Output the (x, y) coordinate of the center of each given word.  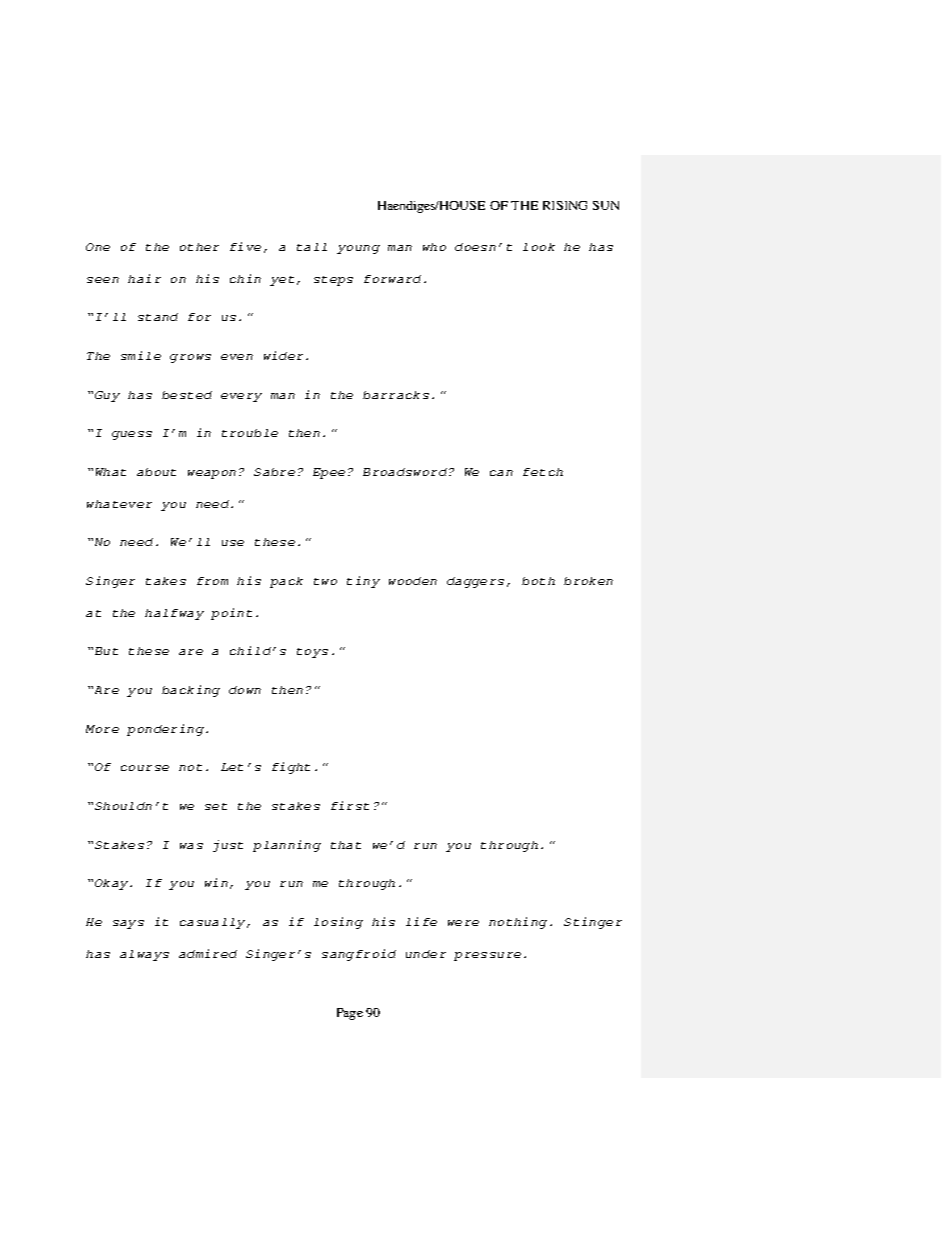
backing (191, 691)
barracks (396, 395)
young (358, 249)
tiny (363, 582)
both (538, 581)
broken (588, 581)
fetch (543, 472)
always (144, 955)
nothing (518, 923)
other (199, 247)
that (346, 845)
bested (187, 395)
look (539, 247)
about (156, 472)
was (191, 846)
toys (312, 653)
